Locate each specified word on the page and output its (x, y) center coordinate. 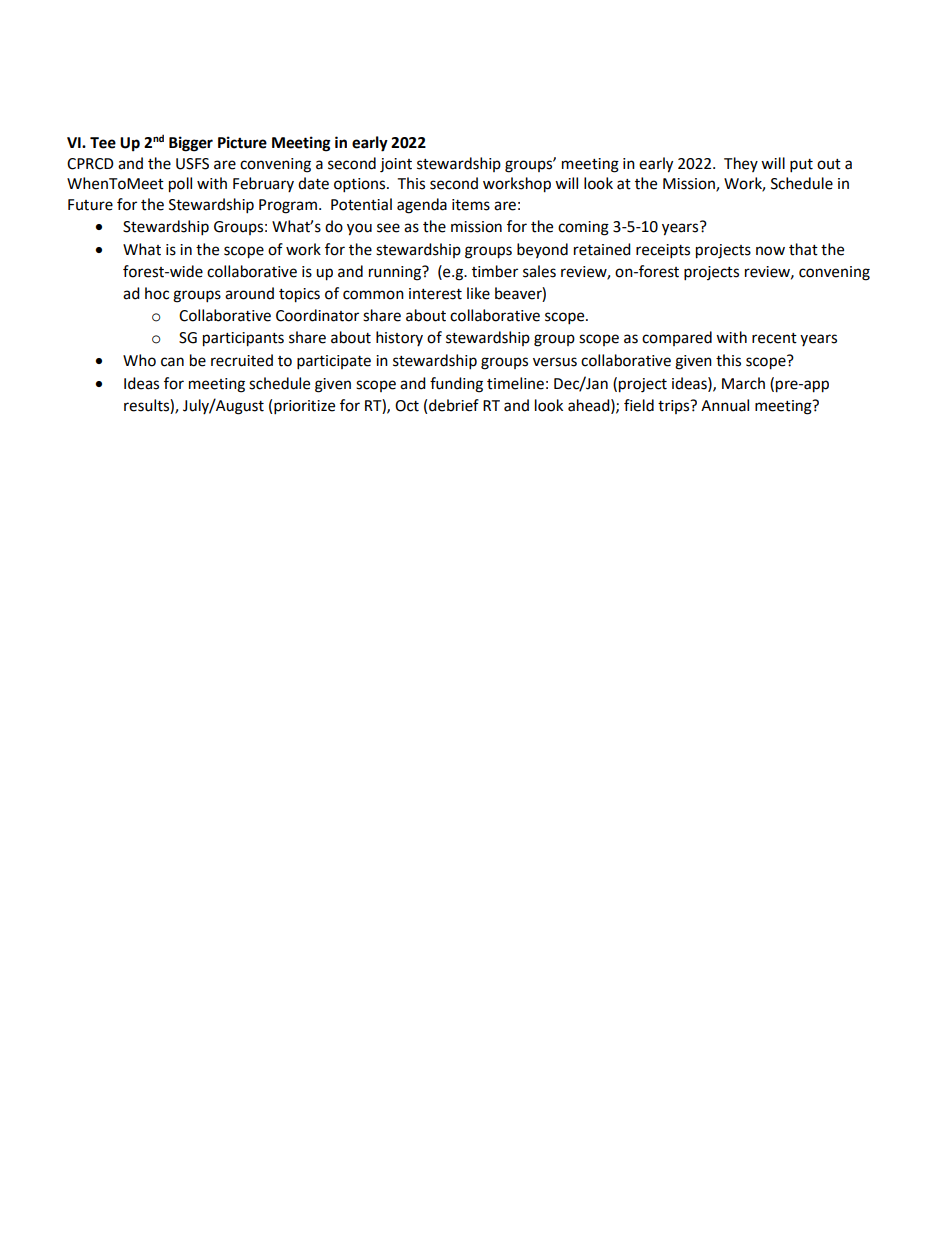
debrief (454, 405)
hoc (157, 293)
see (388, 228)
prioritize (304, 407)
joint (396, 165)
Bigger (191, 144)
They (741, 164)
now (770, 251)
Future (90, 205)
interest (435, 294)
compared (677, 338)
